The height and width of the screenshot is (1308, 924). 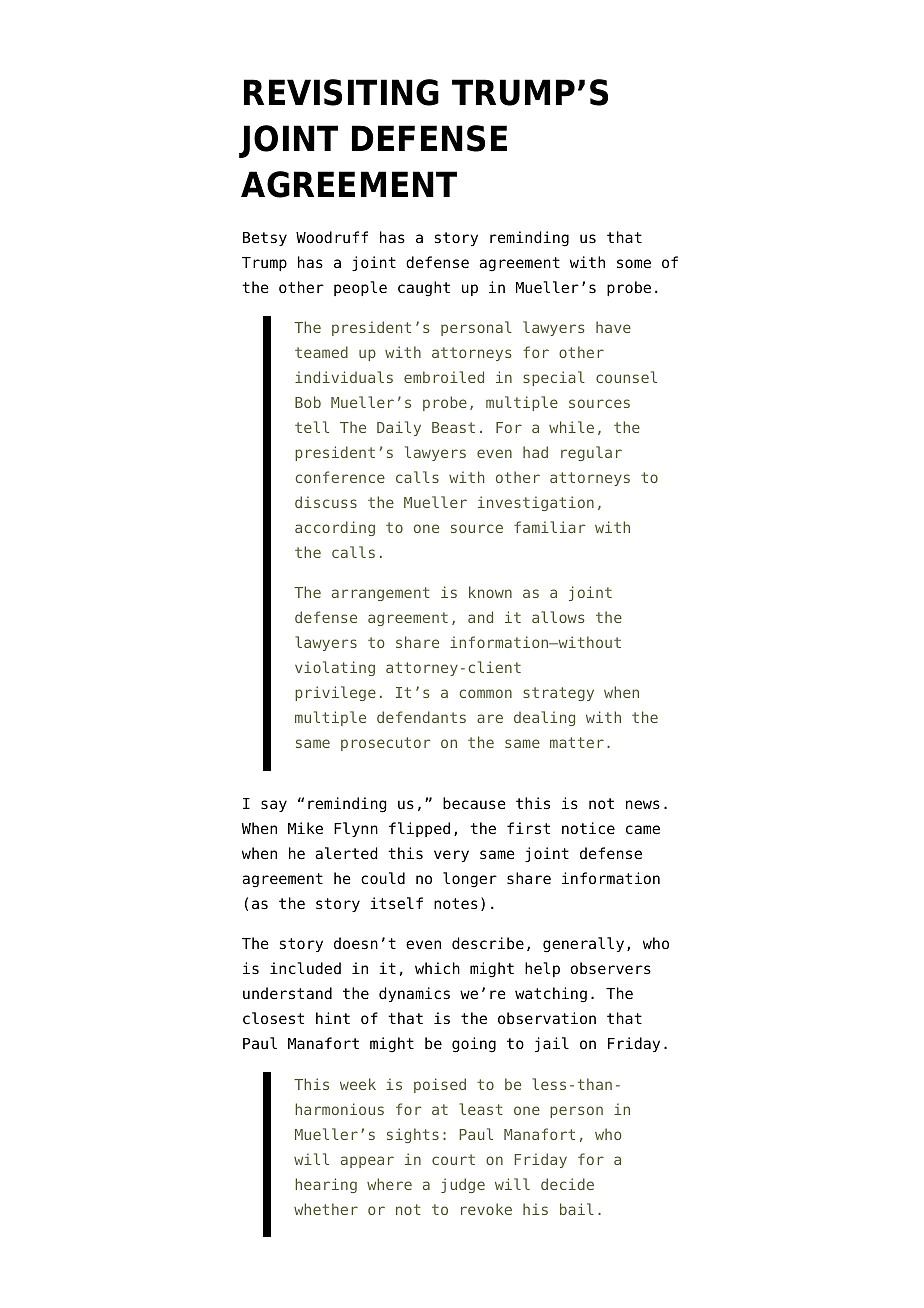 I want to click on hearing, so click(x=326, y=1185).
